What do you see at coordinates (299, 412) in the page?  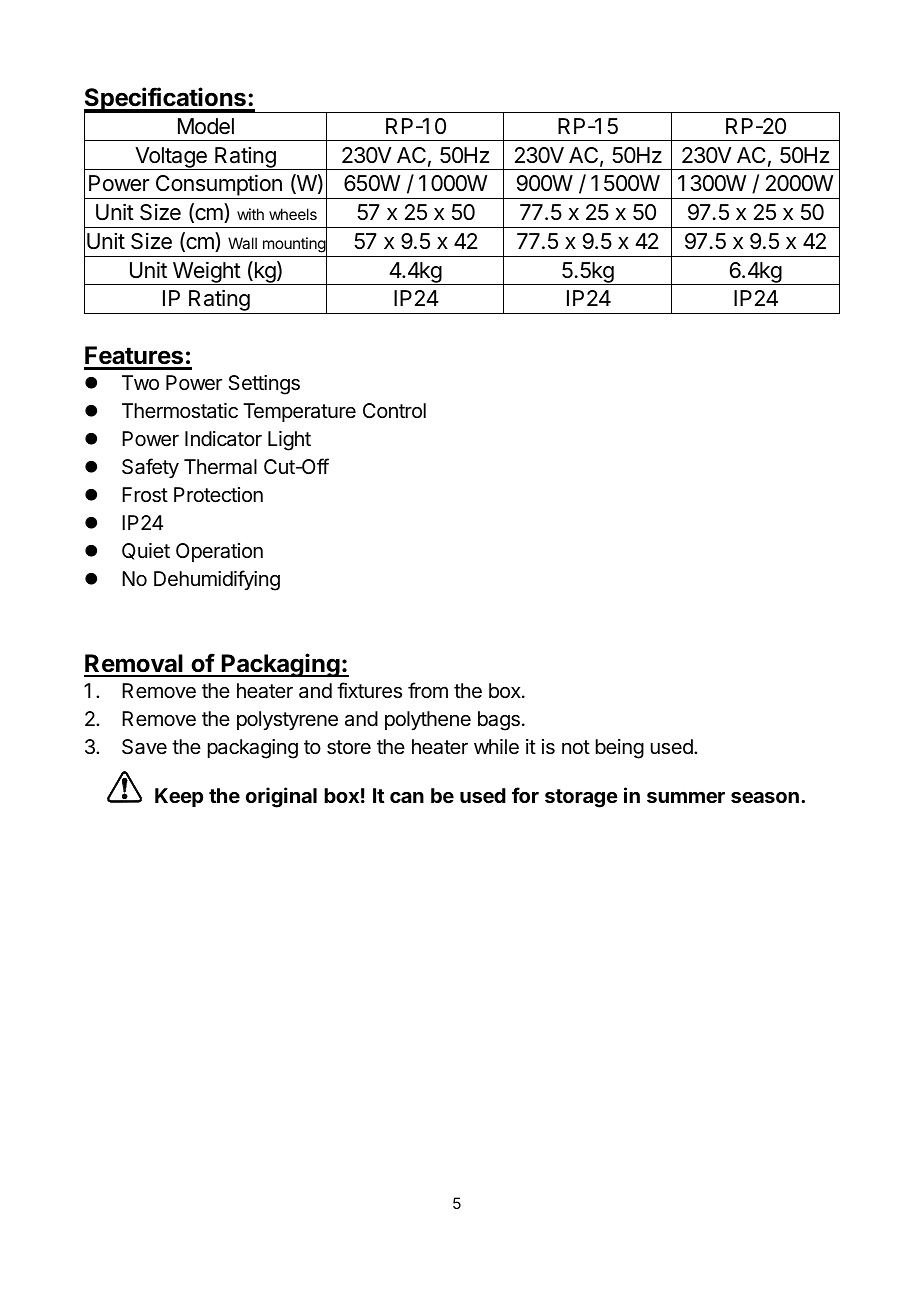 I see `Temperature` at bounding box center [299, 412].
